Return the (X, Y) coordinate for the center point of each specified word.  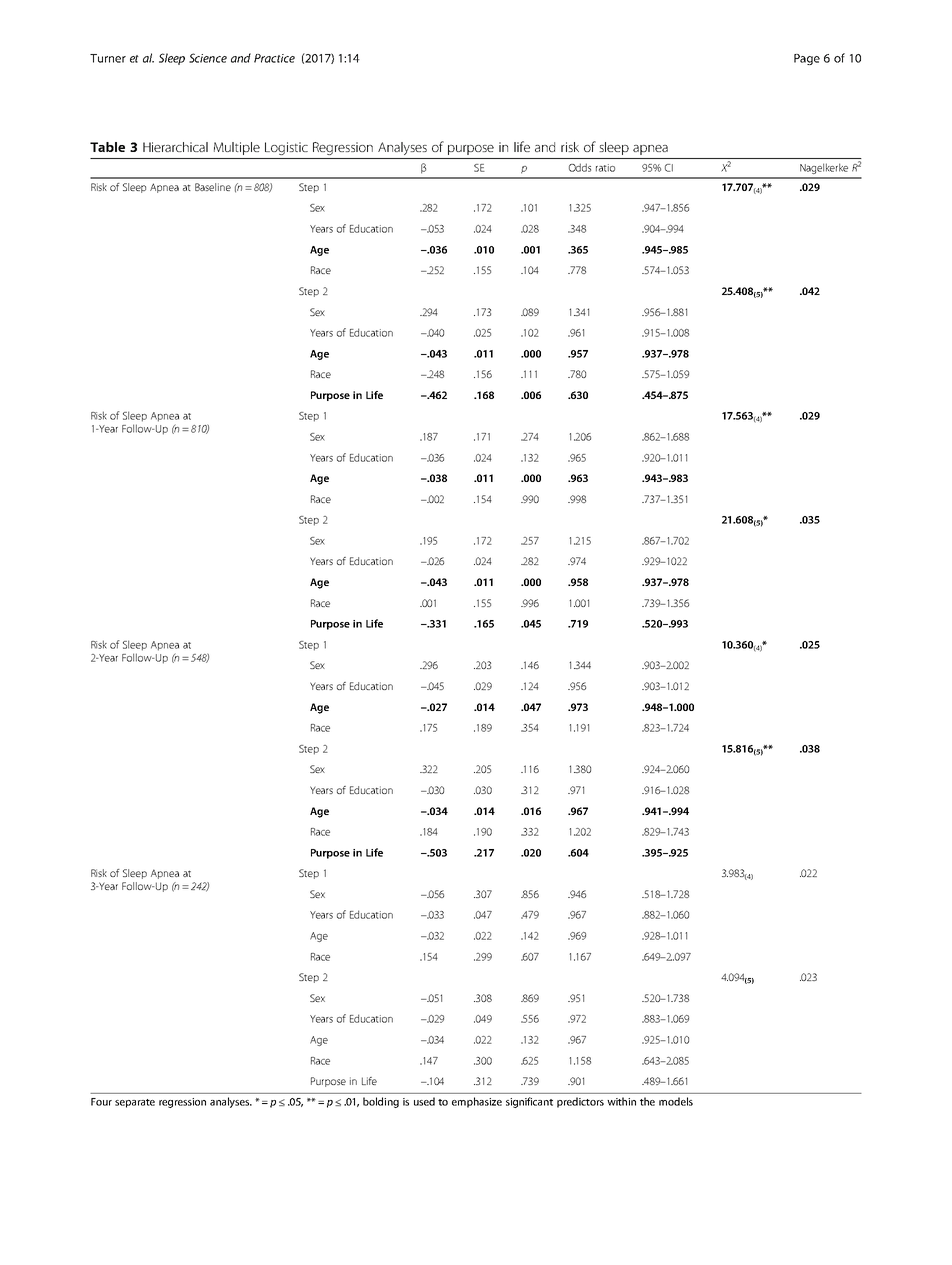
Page (807, 59)
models (676, 1101)
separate (135, 1103)
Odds (580, 167)
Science (208, 58)
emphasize (477, 1102)
